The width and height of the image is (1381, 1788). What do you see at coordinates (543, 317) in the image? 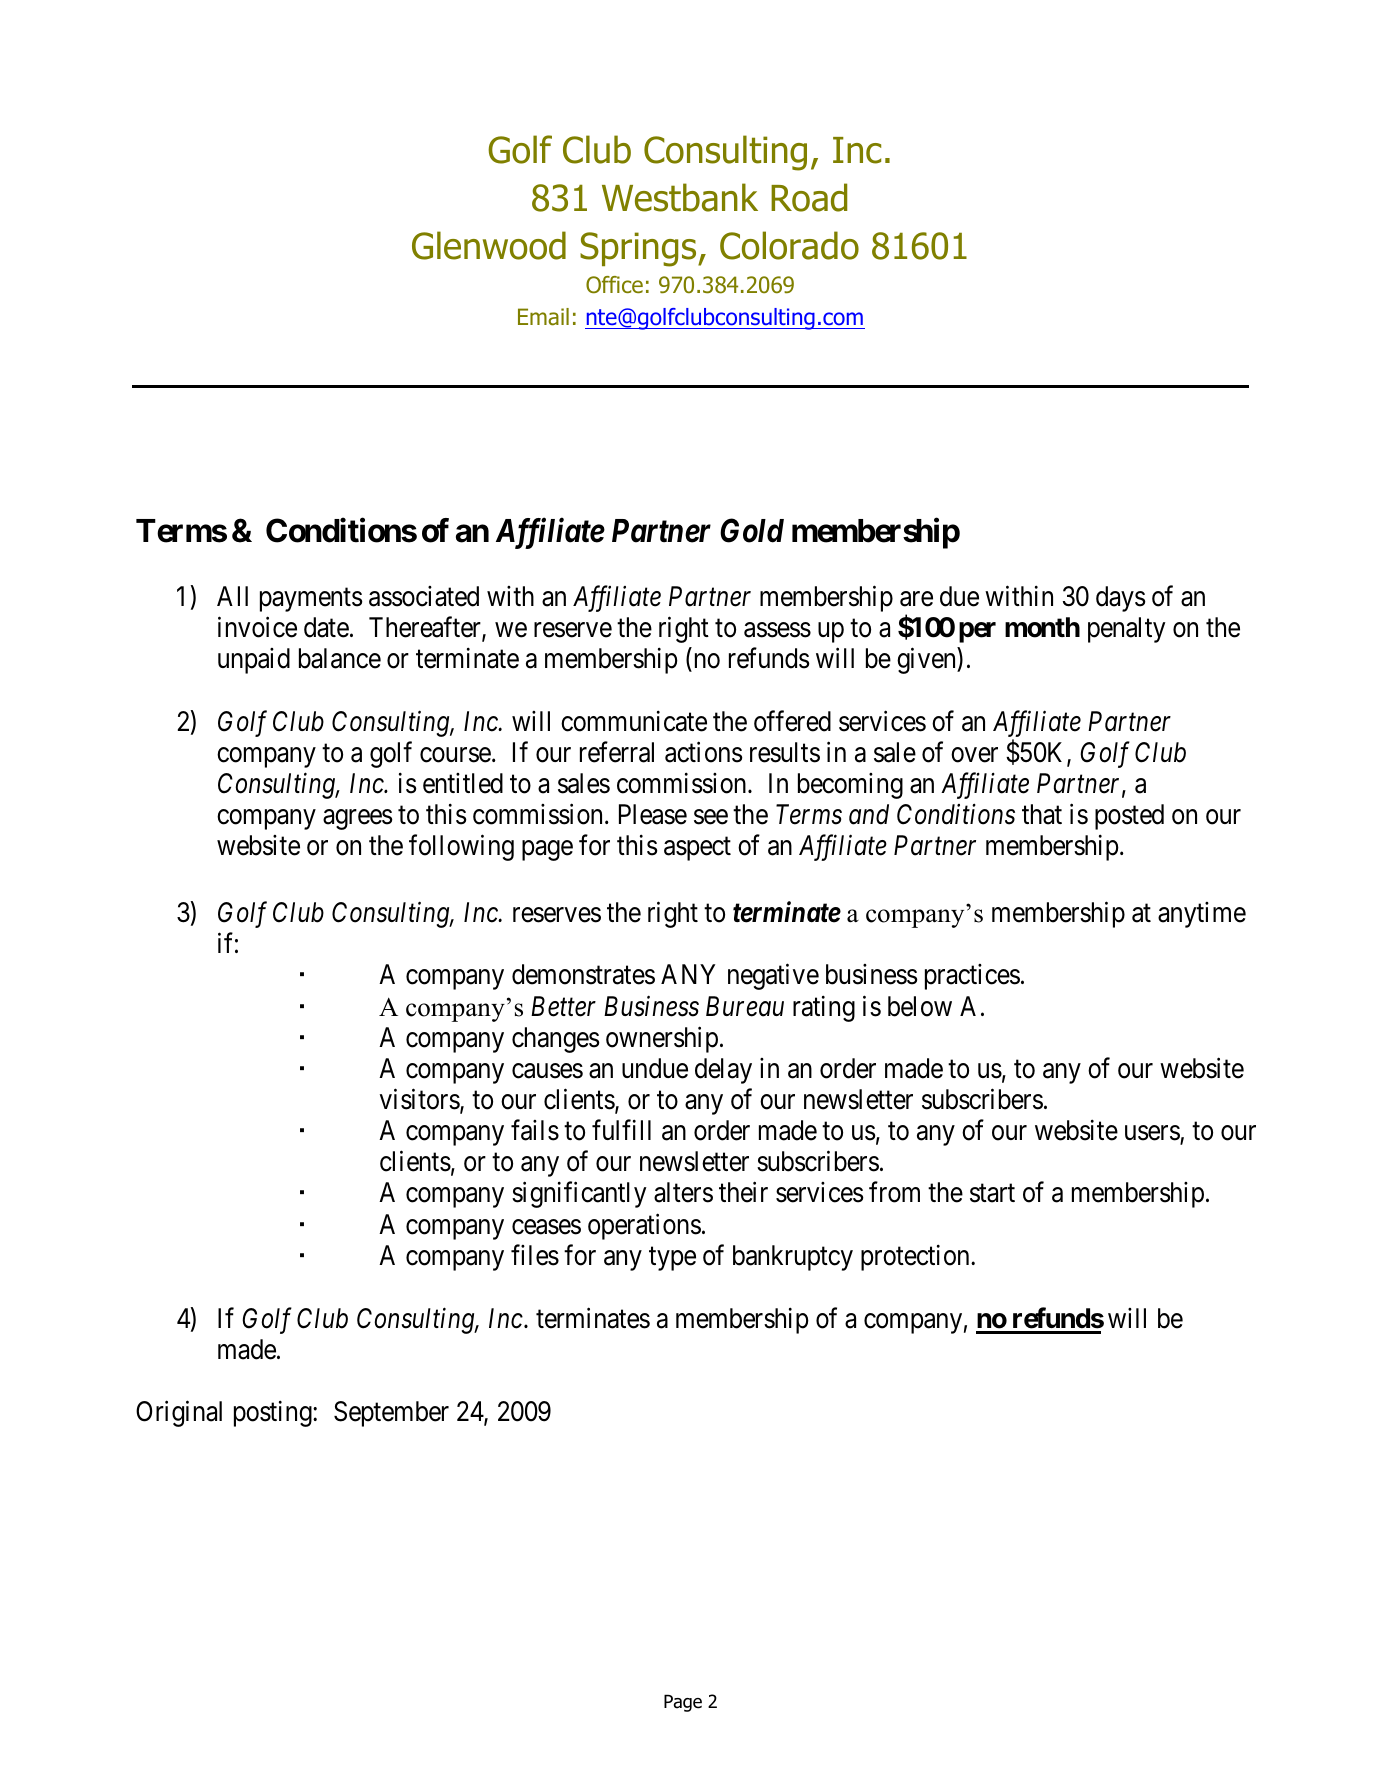
I see `Email` at bounding box center [543, 317].
